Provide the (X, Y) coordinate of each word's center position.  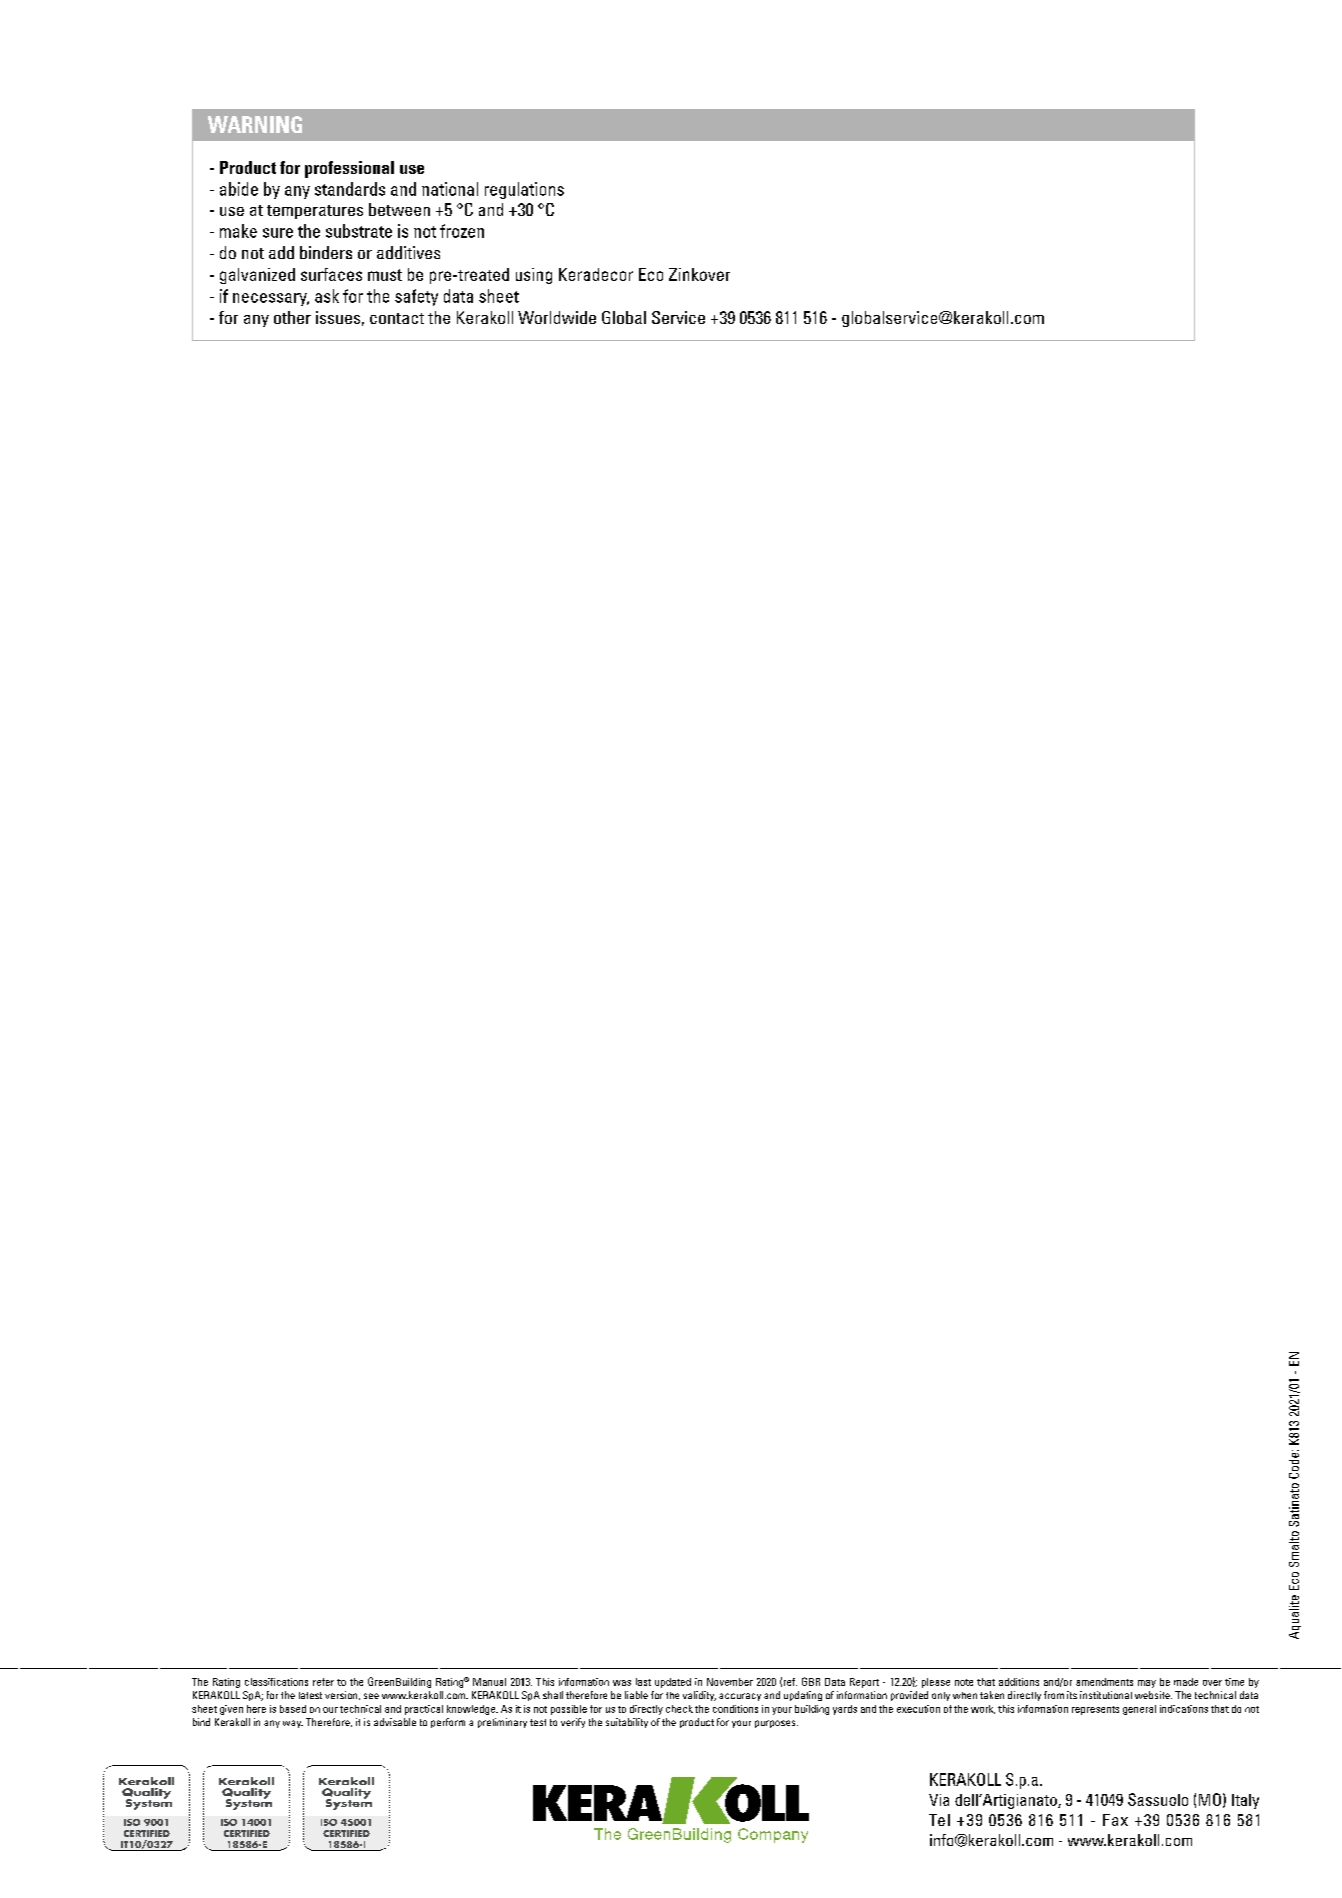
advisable (395, 1722)
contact (397, 318)
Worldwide (557, 317)
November (730, 1682)
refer (323, 1682)
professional (349, 169)
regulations (524, 190)
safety (416, 297)
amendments (1104, 1682)
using (534, 276)
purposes (776, 1724)
